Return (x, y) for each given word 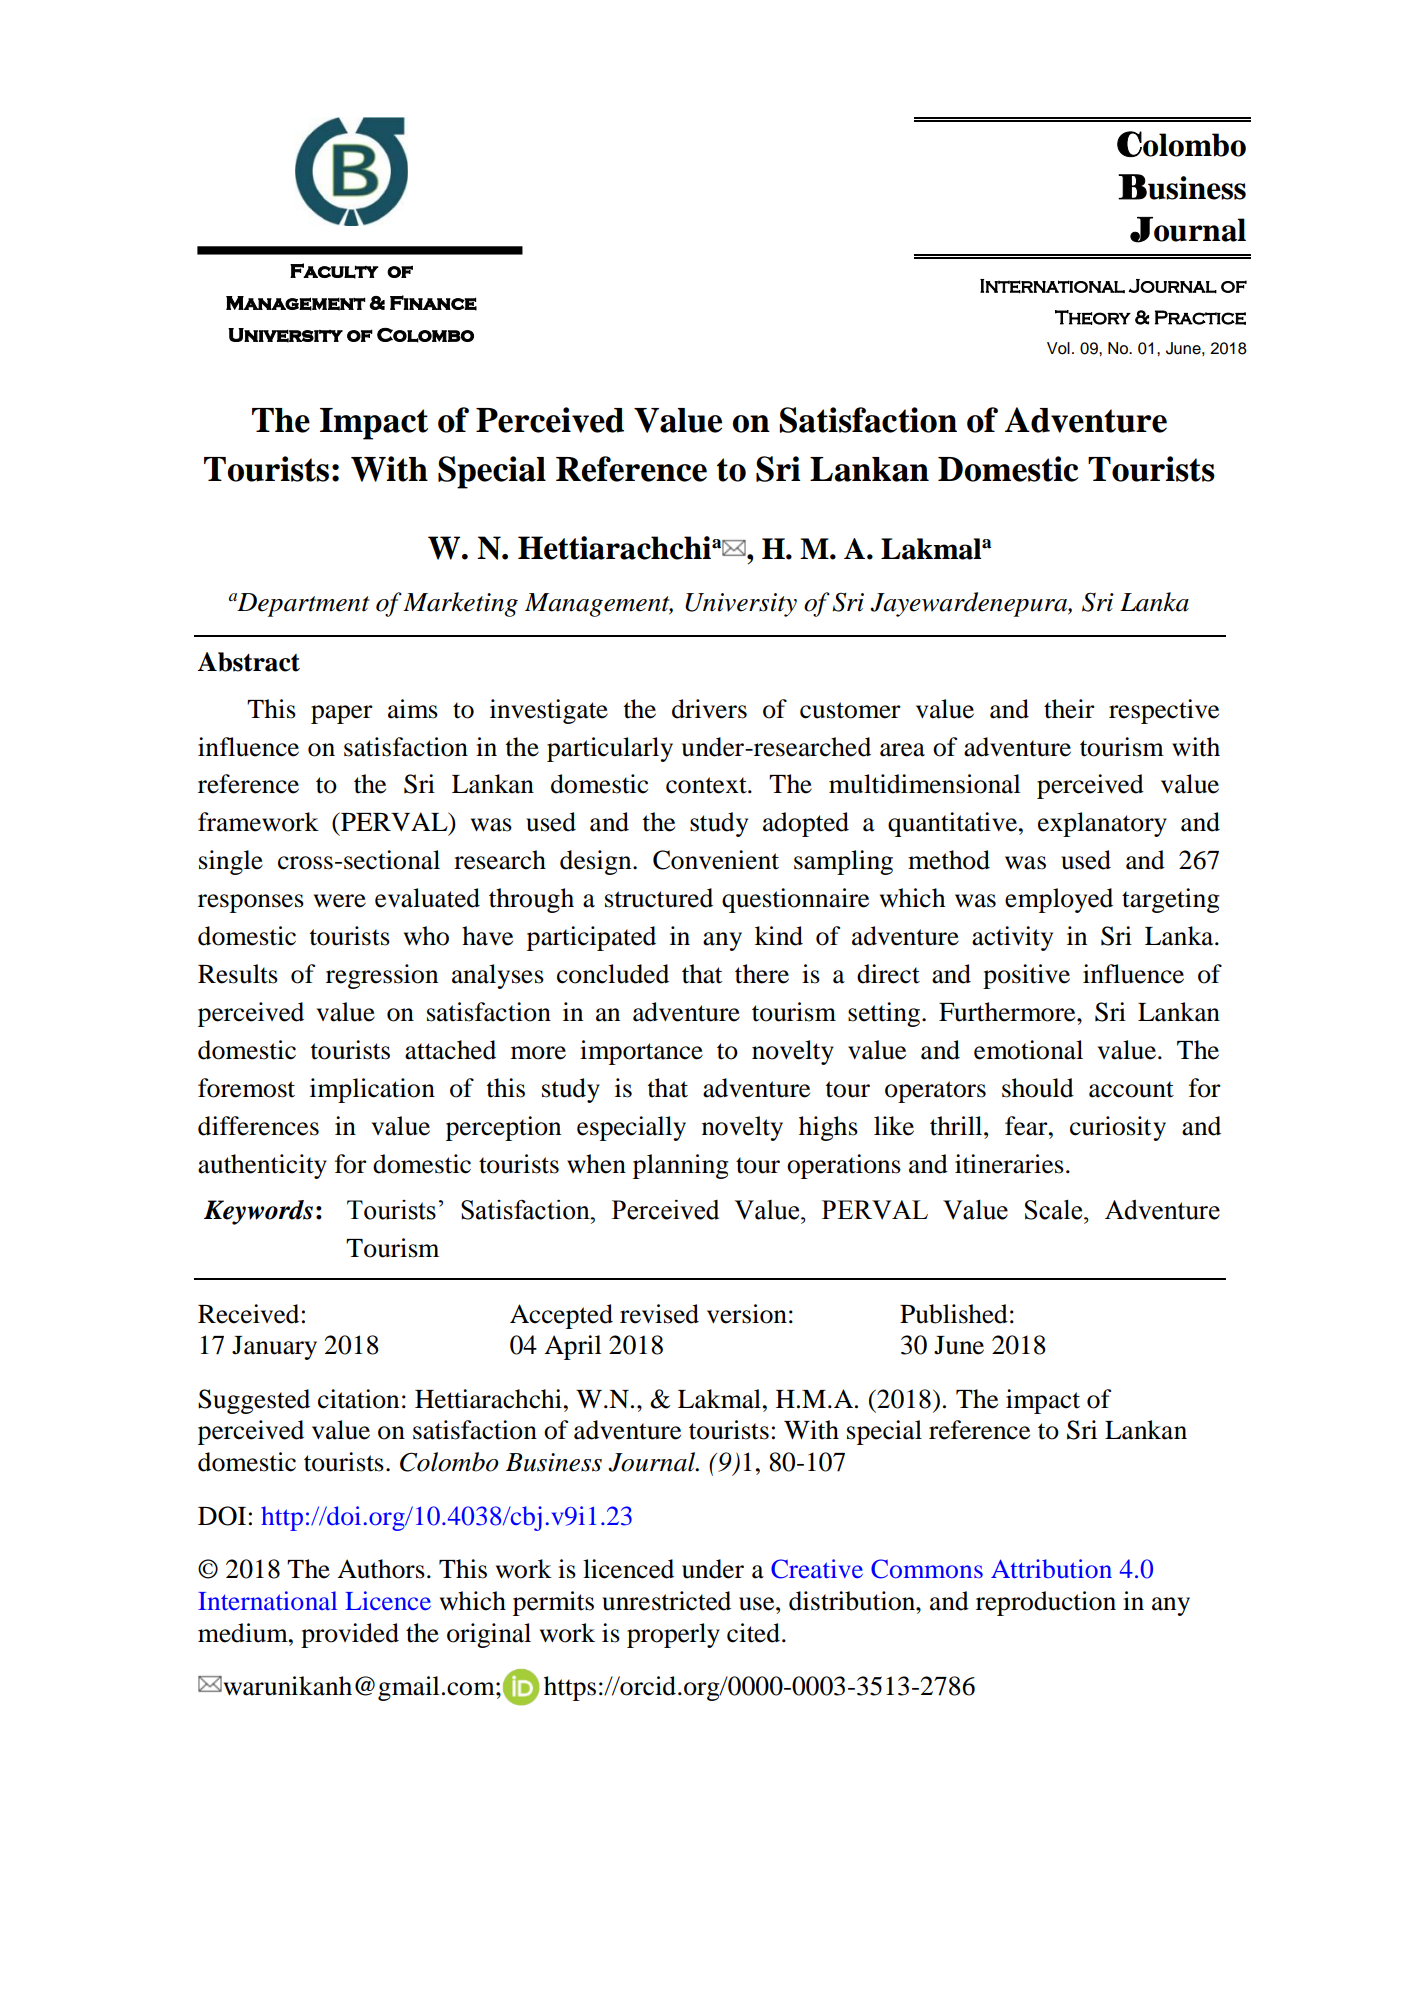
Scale (1055, 1210)
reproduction (1046, 1603)
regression (382, 976)
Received (248, 1314)
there (762, 974)
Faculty (334, 271)
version (747, 1314)
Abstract (248, 662)
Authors (381, 1569)
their (1069, 709)
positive (1026, 976)
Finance (433, 303)
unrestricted (666, 1601)
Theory (1093, 317)
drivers (709, 709)
